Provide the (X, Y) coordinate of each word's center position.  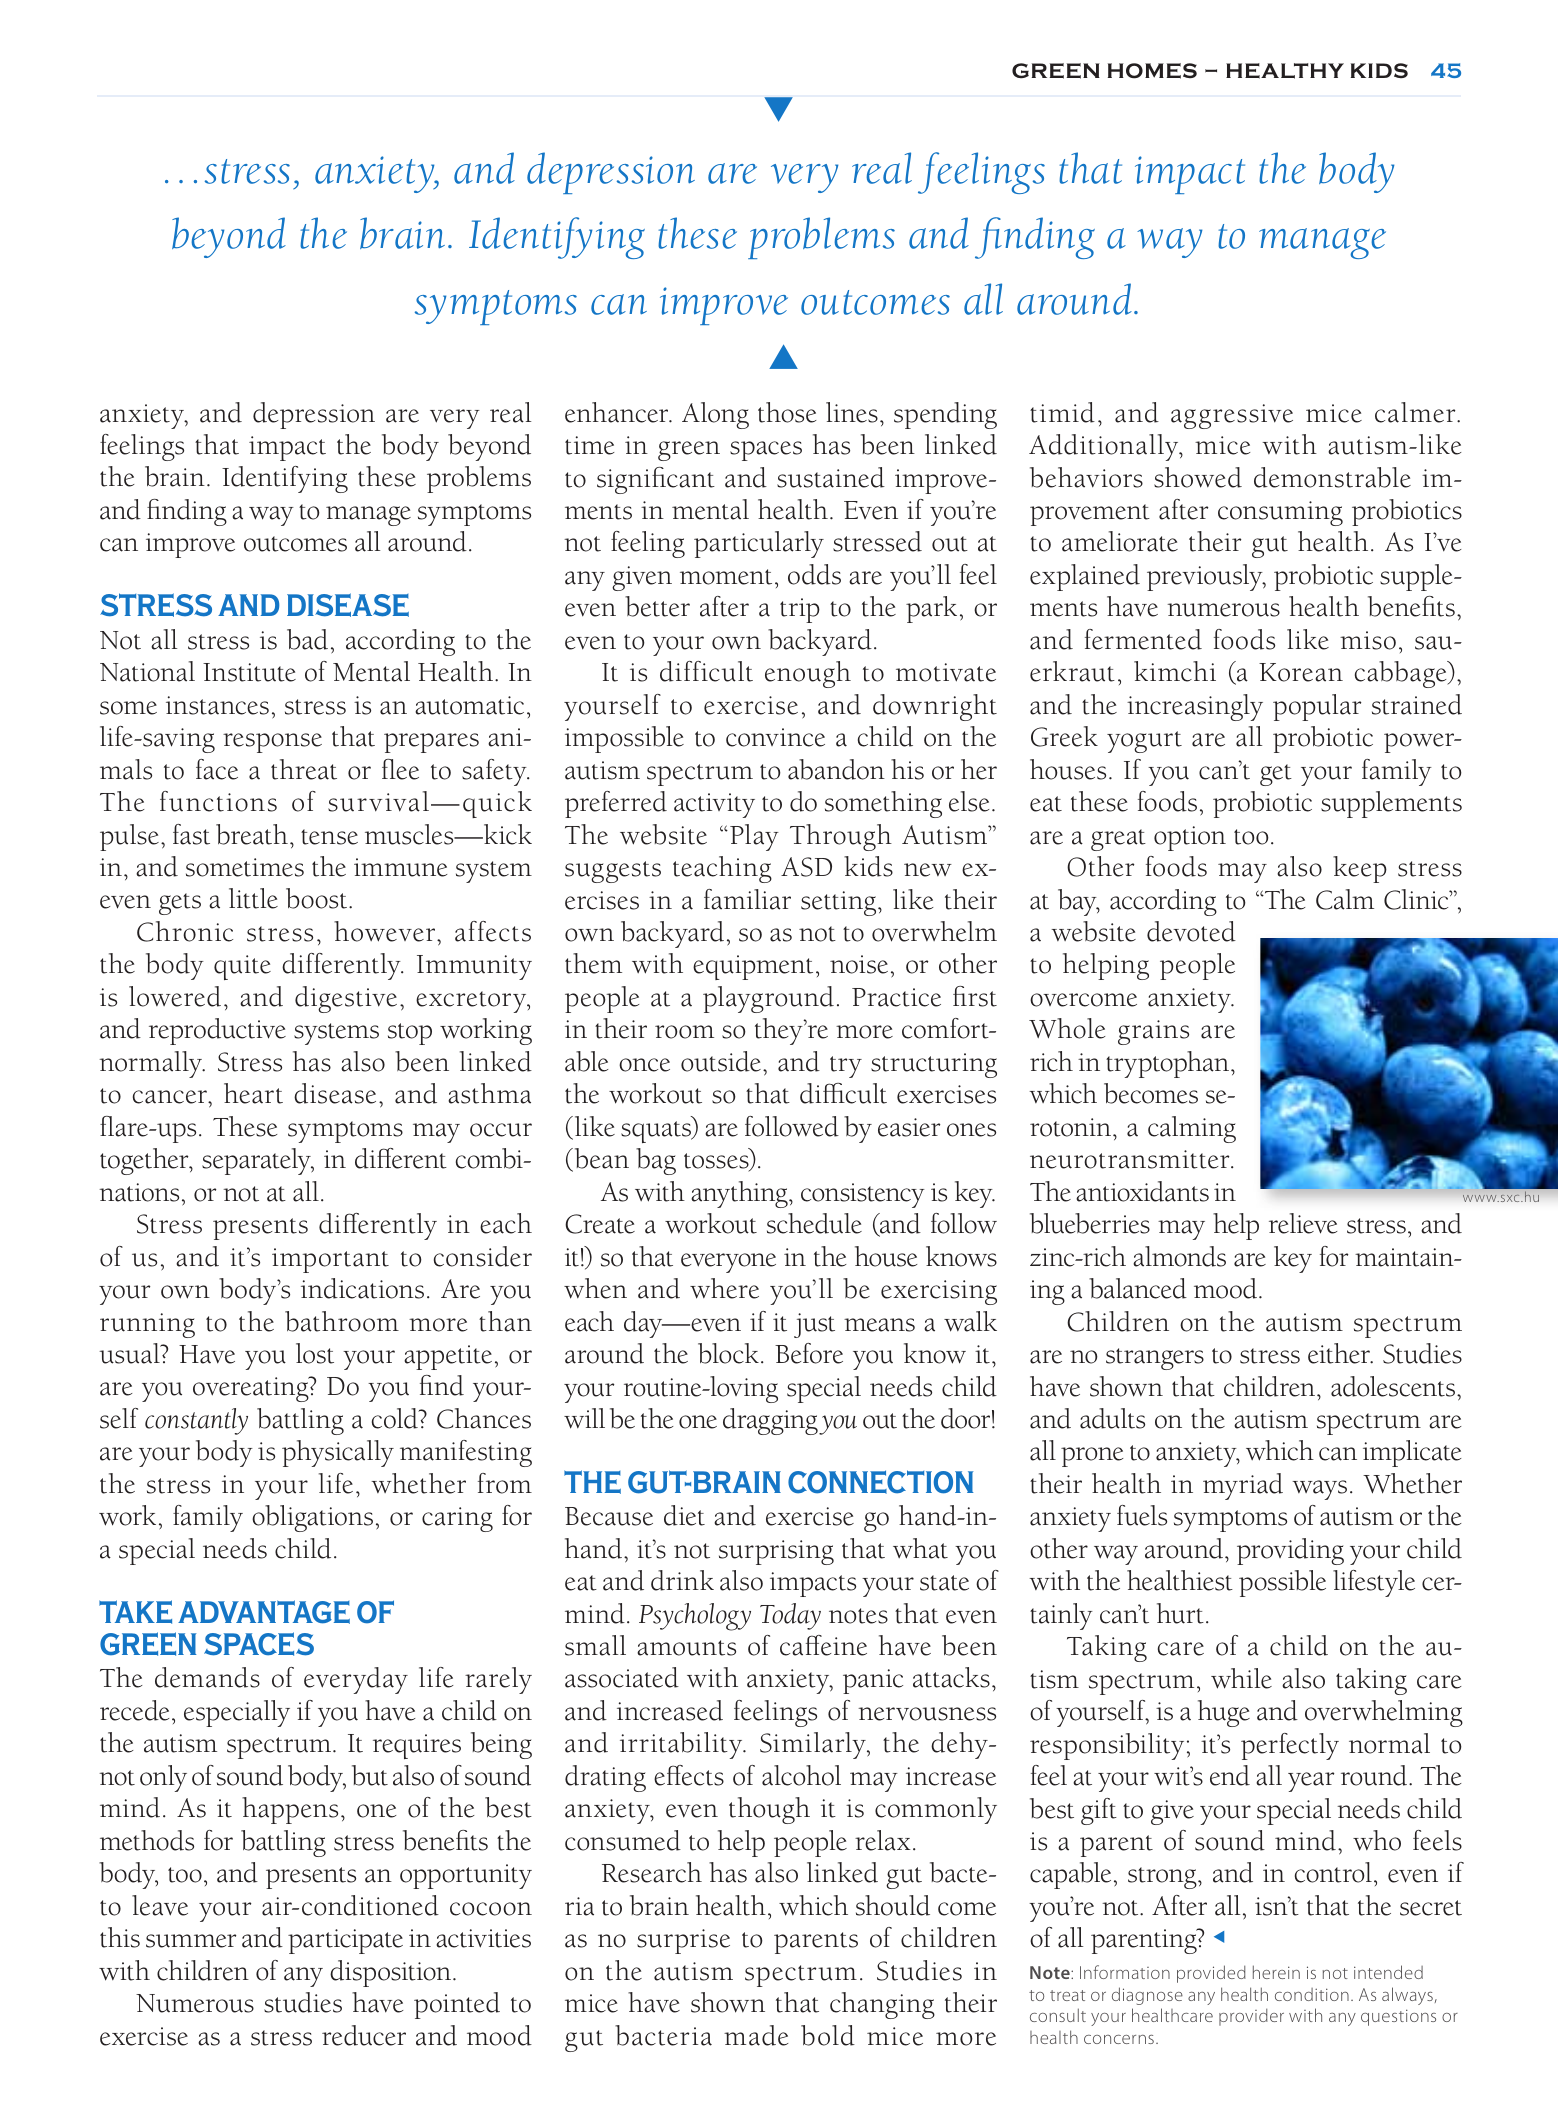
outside (721, 1061)
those (787, 412)
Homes (1152, 71)
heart (253, 1093)
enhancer (618, 412)
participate (345, 1941)
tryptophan (1169, 1064)
